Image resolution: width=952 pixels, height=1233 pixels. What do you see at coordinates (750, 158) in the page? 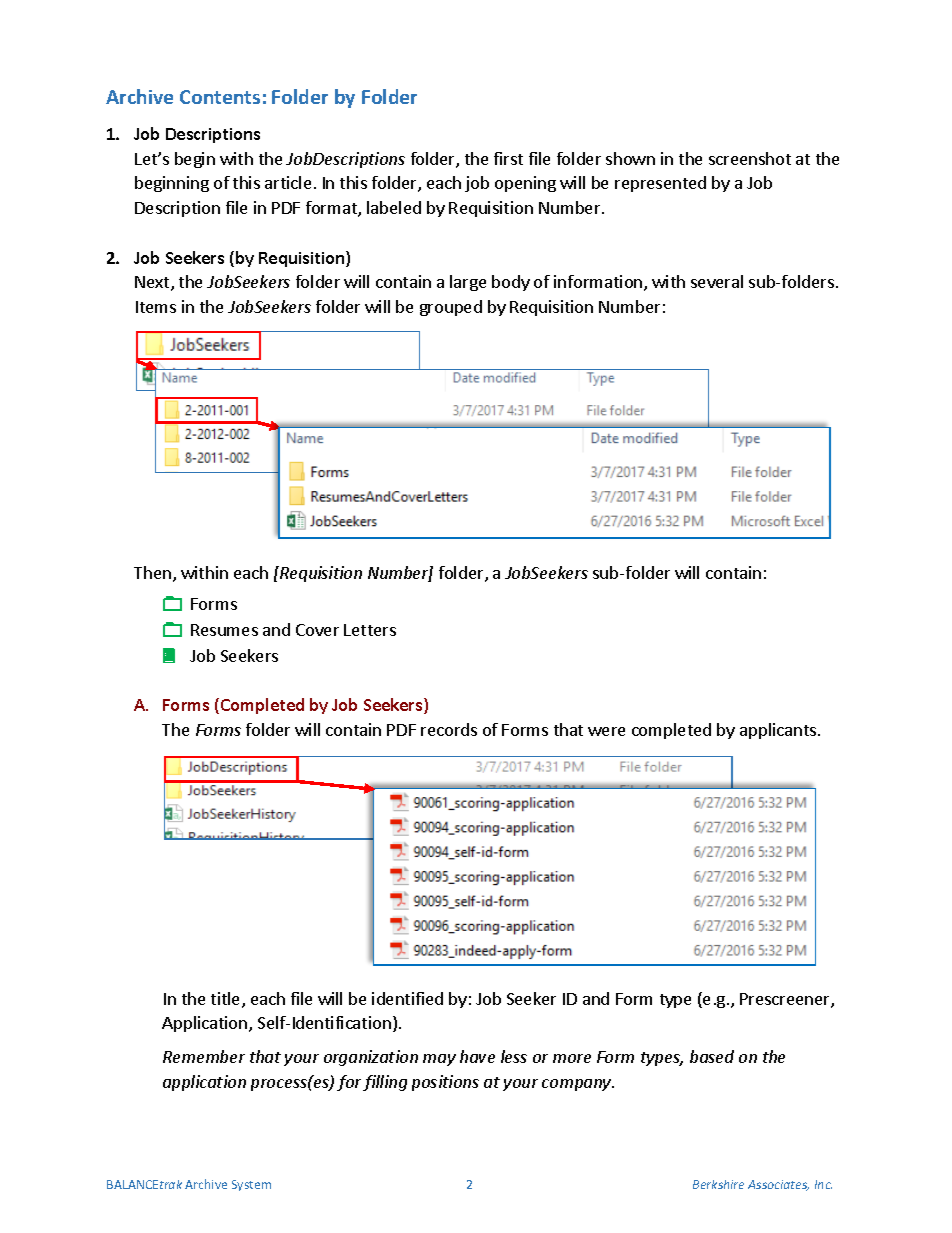
I see `screenshot` at bounding box center [750, 158].
